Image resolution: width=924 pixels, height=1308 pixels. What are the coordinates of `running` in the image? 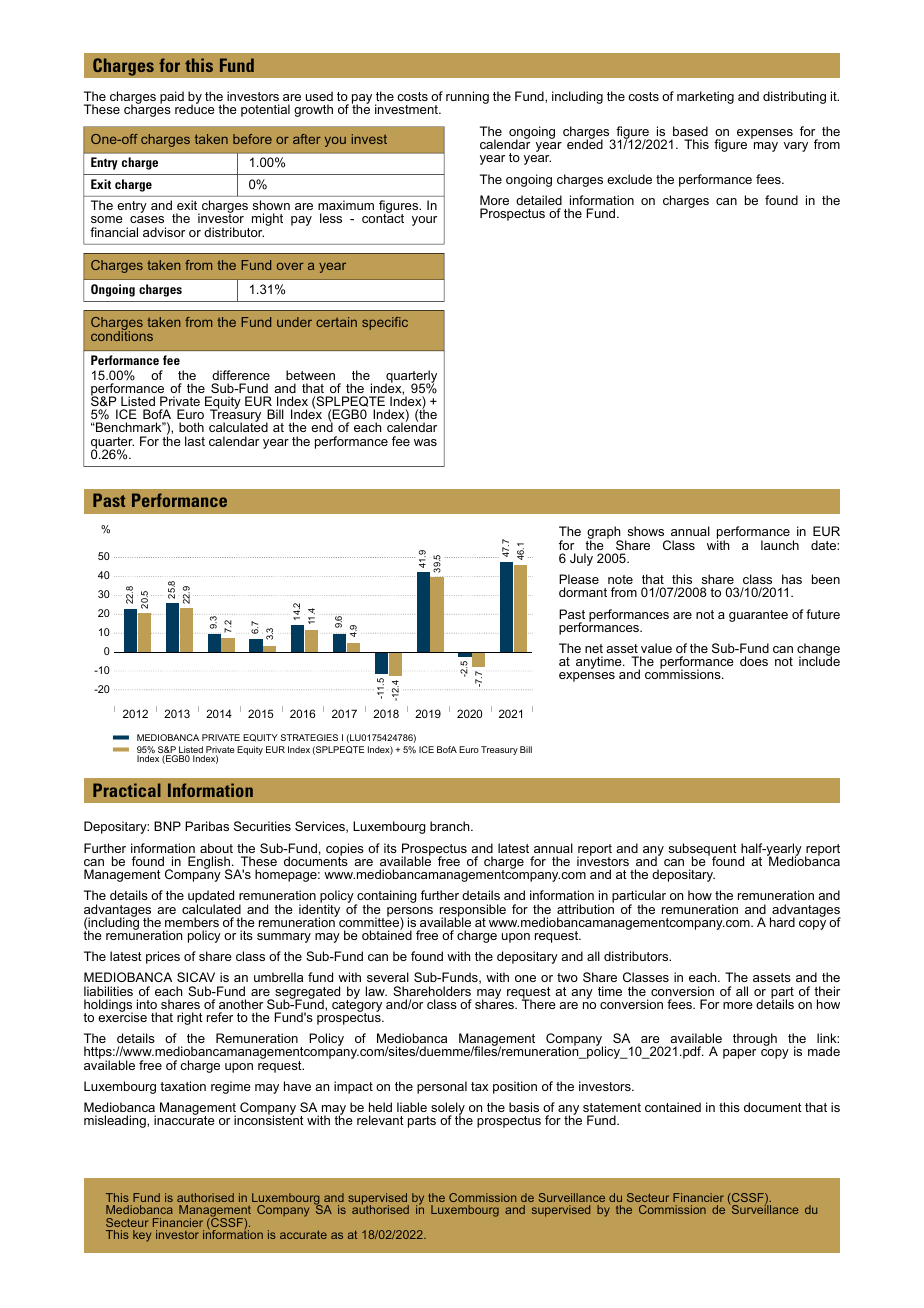 It's located at (467, 97).
